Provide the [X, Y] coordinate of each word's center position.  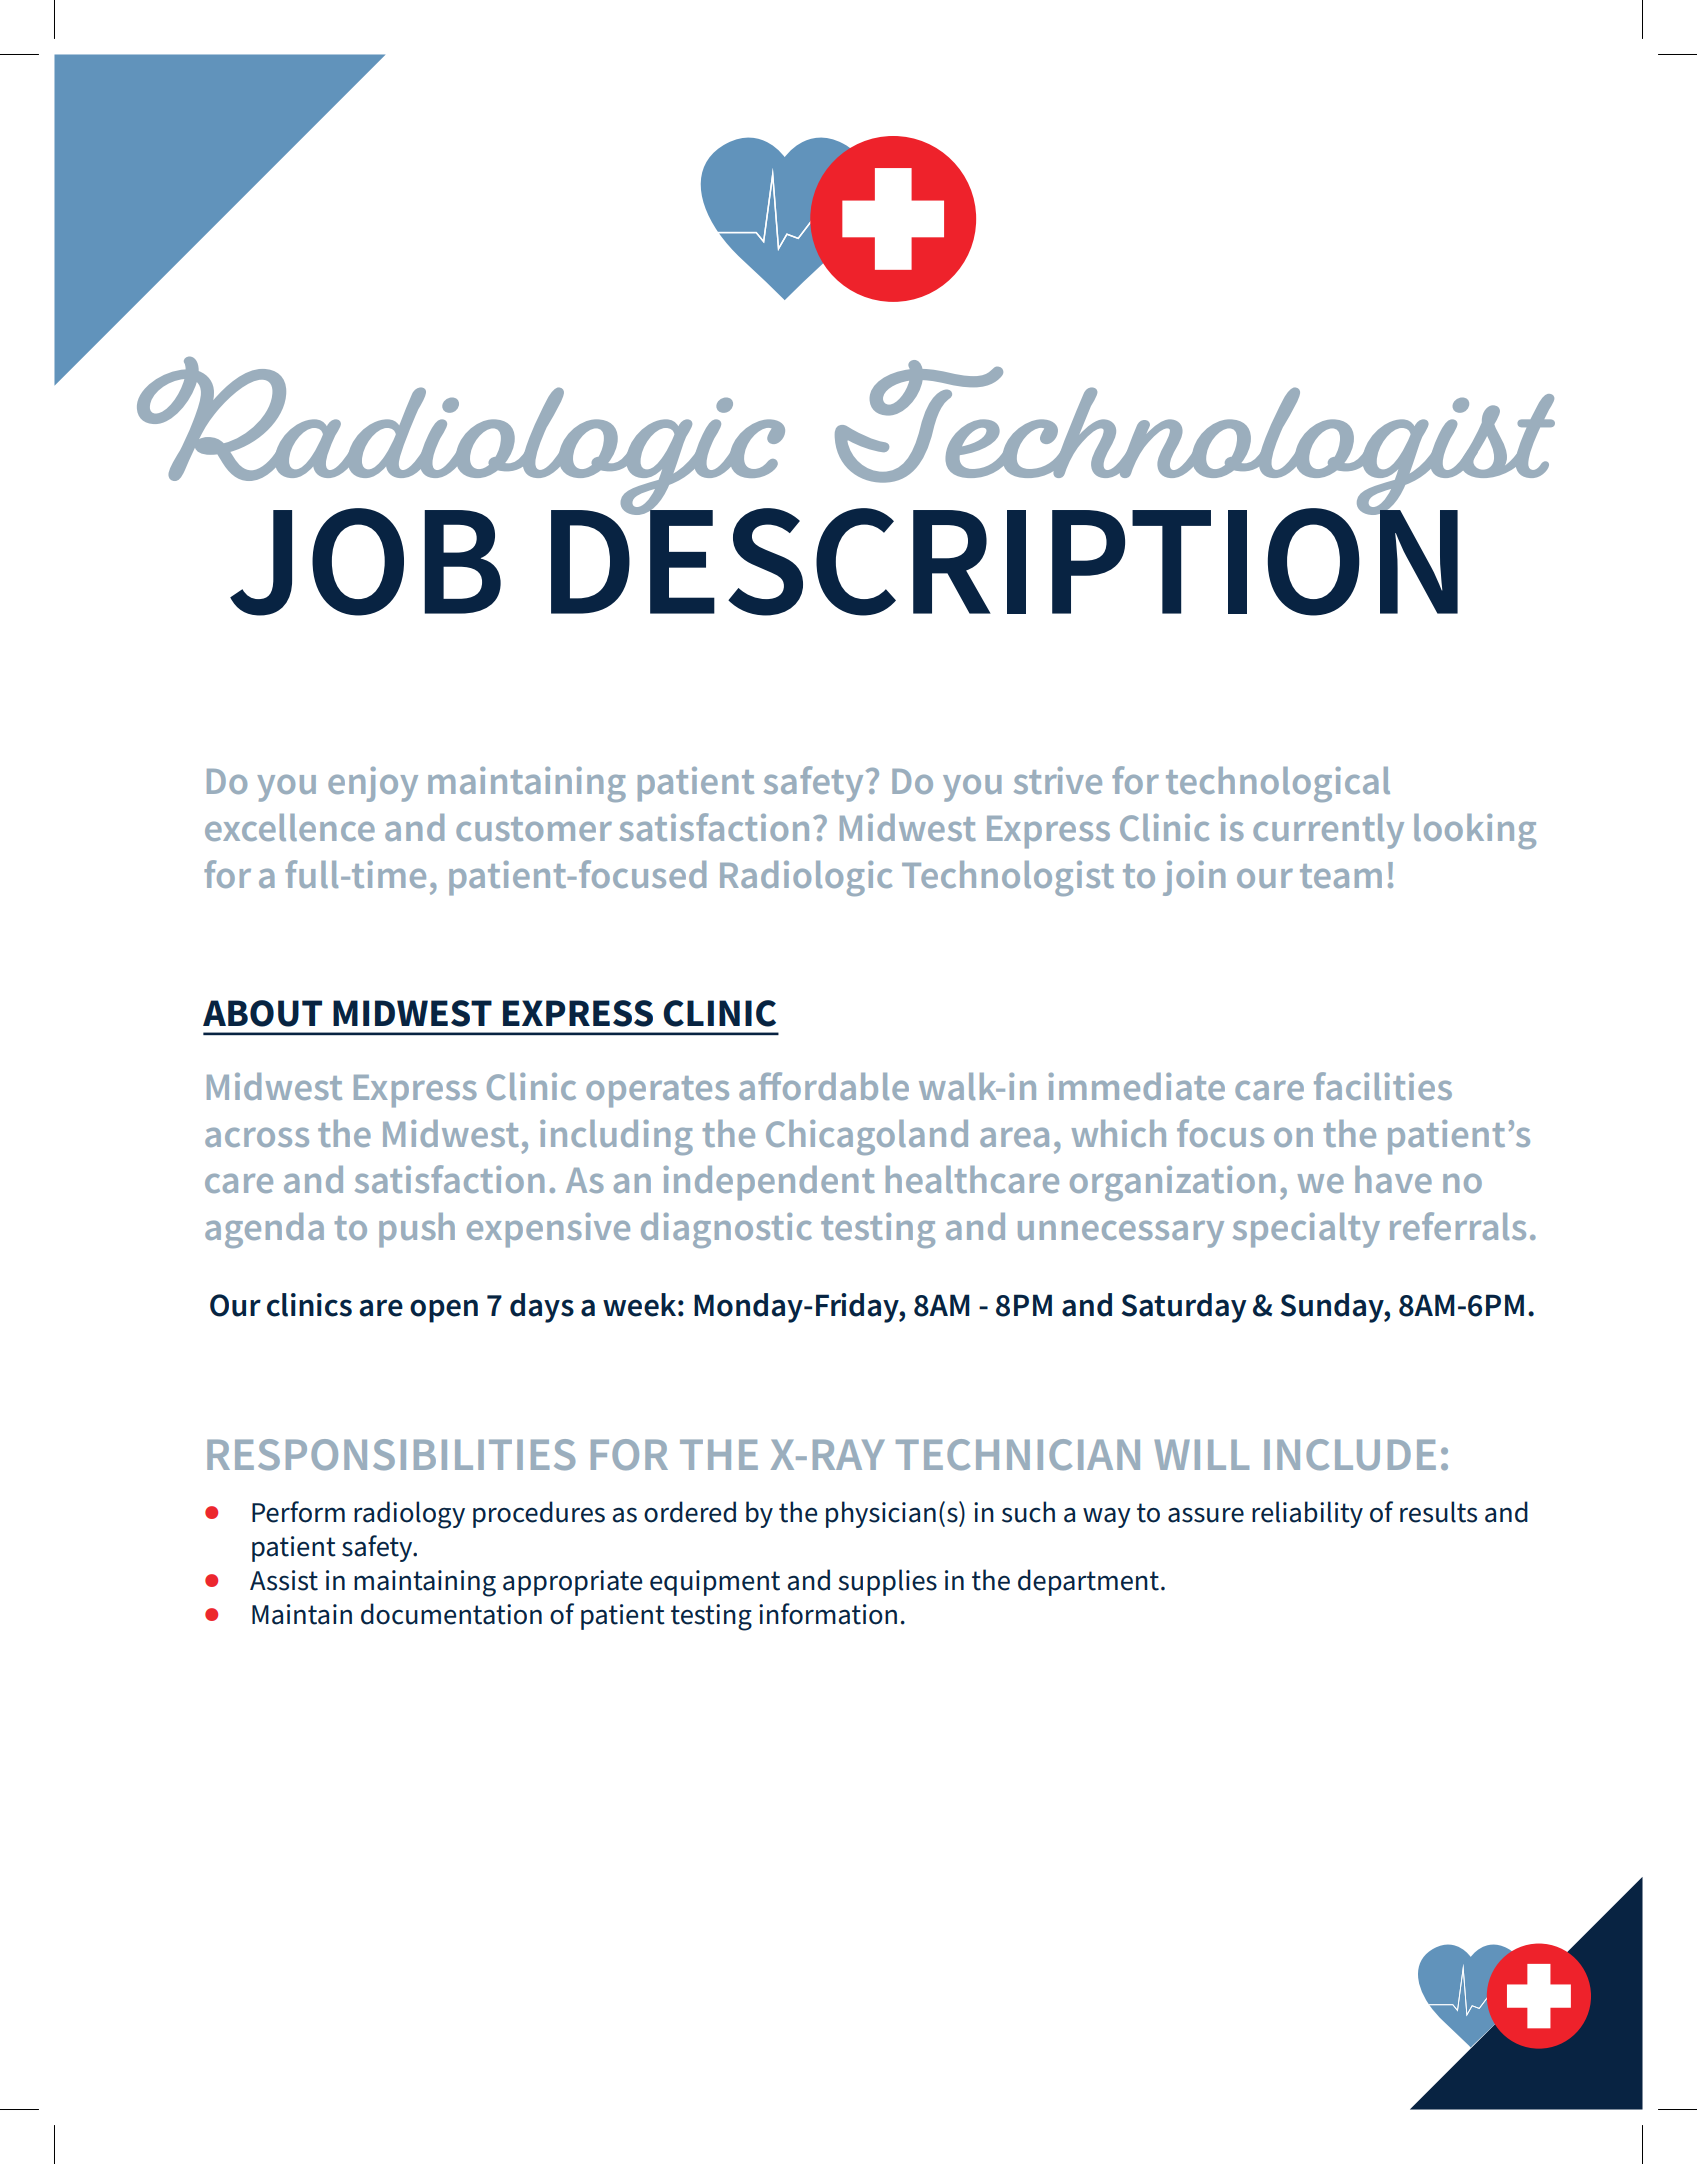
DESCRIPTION [1004, 561]
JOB [365, 562]
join [1194, 878]
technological [1278, 784]
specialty [1306, 1230]
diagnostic [726, 1230]
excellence [290, 827]
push [417, 1230]
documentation [451, 1614]
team [1341, 876]
